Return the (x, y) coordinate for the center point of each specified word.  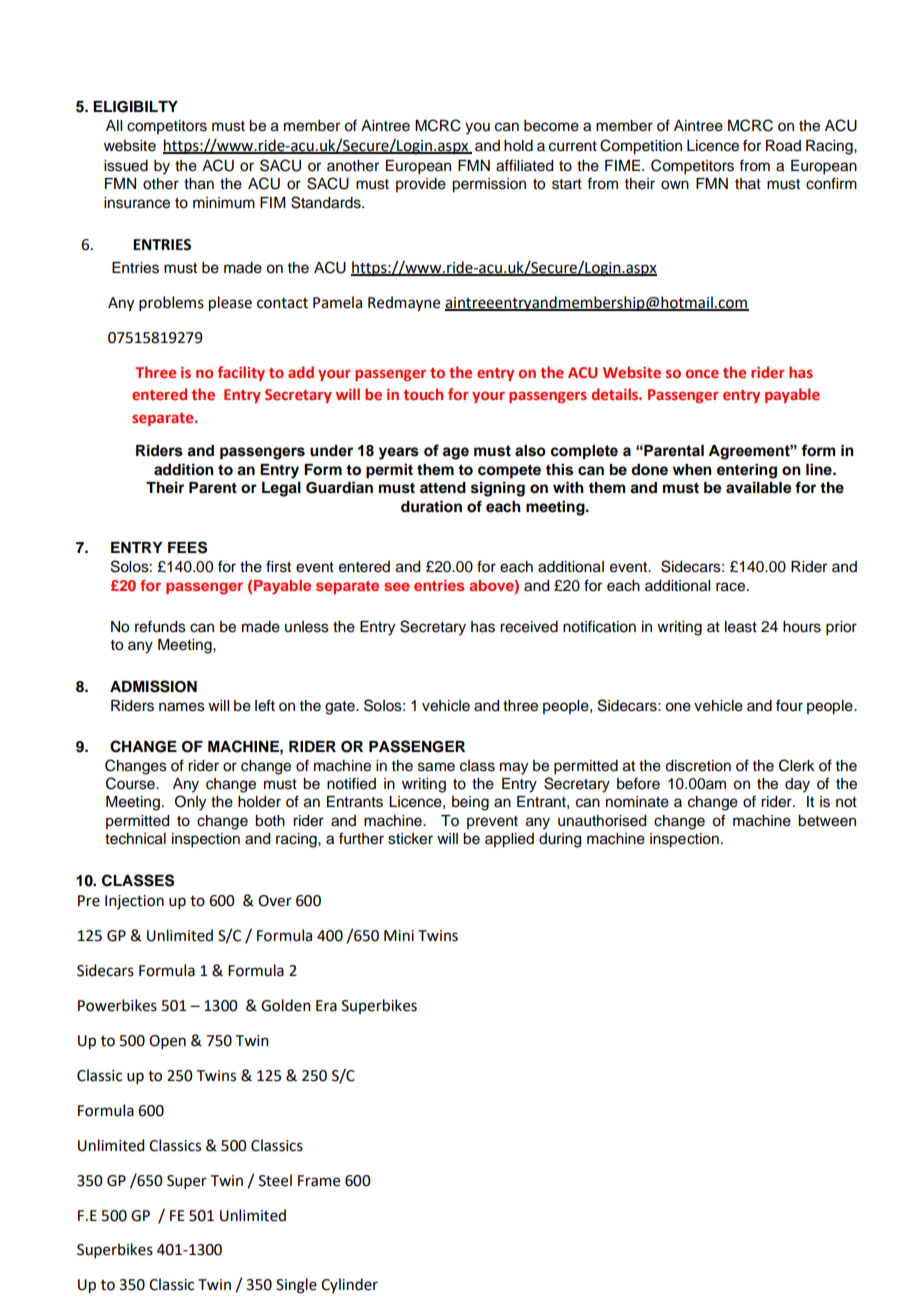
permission (489, 185)
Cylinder (349, 1285)
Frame (319, 1181)
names (182, 707)
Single (296, 1286)
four (789, 705)
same (436, 767)
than (199, 184)
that (748, 183)
